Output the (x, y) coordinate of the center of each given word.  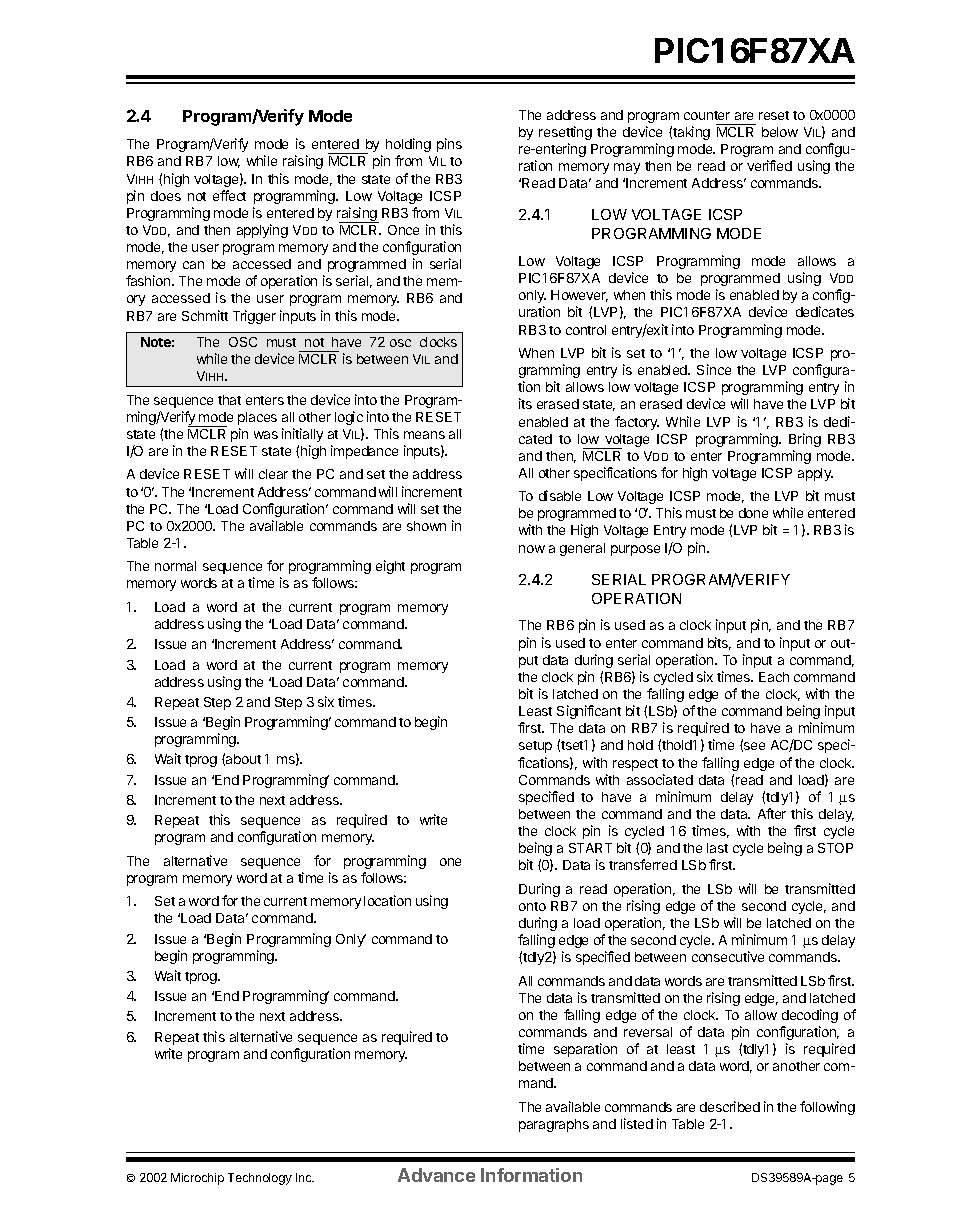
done (753, 513)
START (590, 848)
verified (769, 165)
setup (535, 747)
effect (229, 195)
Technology (260, 1179)
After (772, 813)
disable (560, 495)
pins (449, 145)
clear (273, 474)
